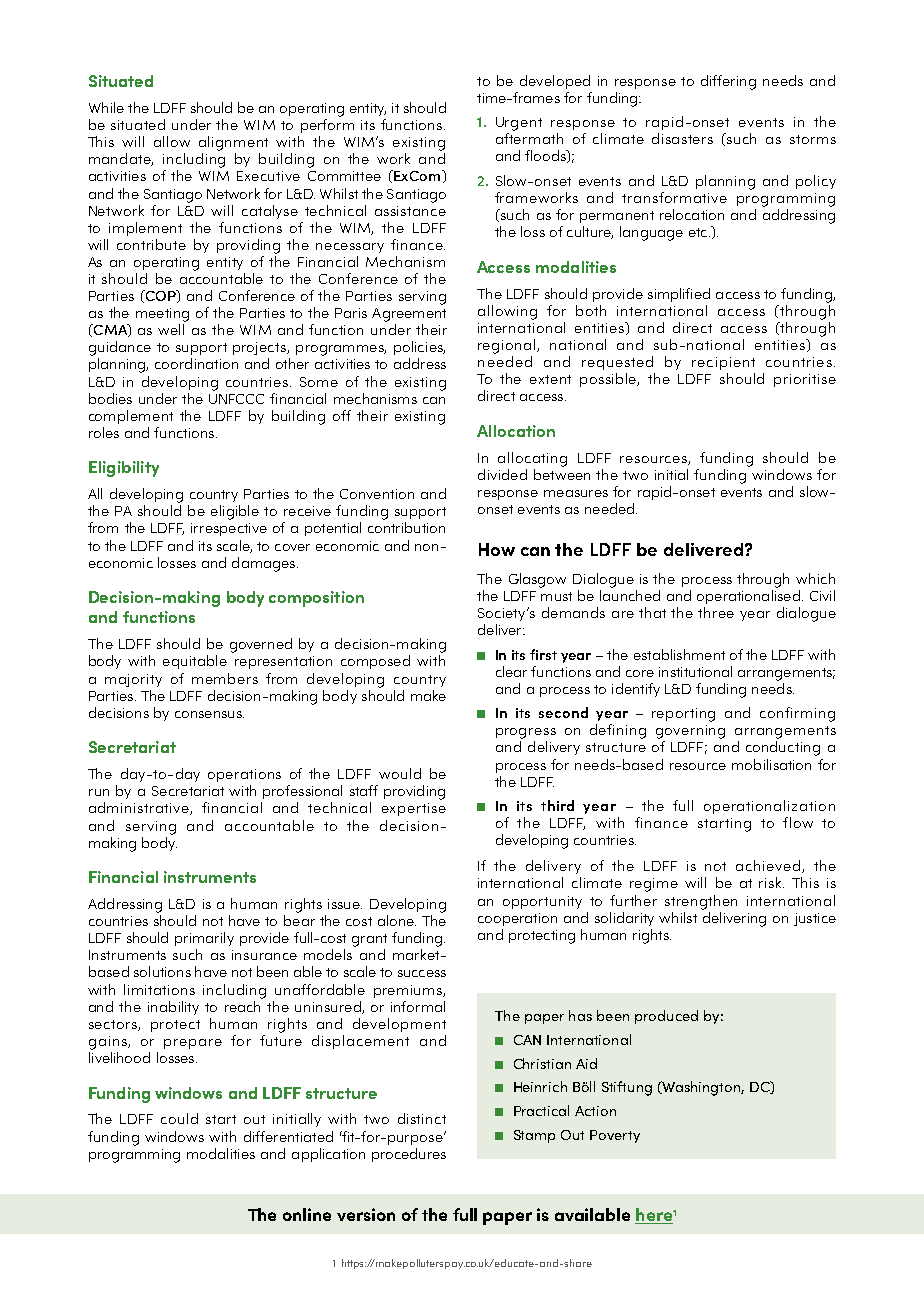 The height and width of the image is (1308, 924). I want to click on prioritise, so click(805, 380).
